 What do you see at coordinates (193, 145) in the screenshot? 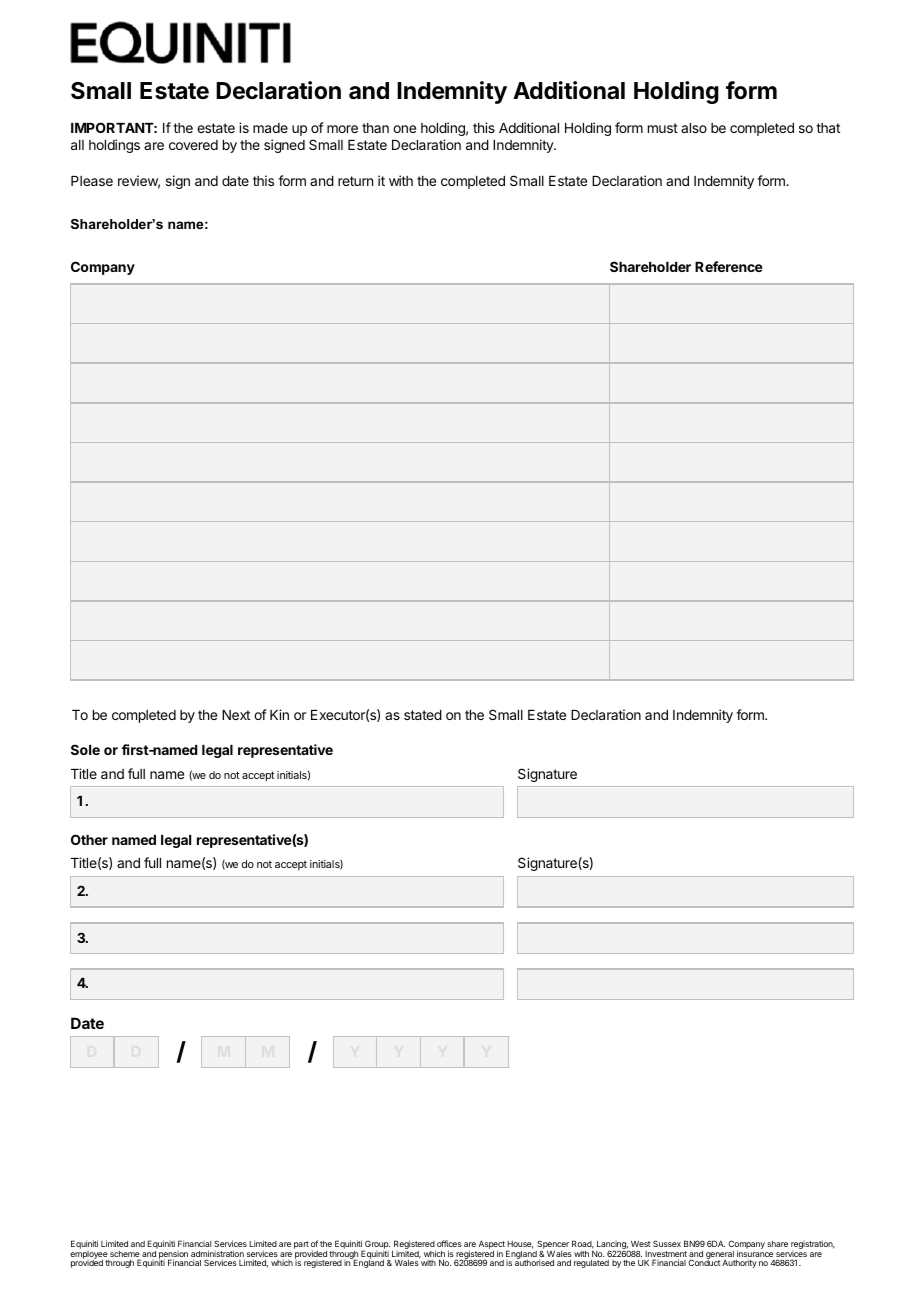
I see `covered` at bounding box center [193, 145].
